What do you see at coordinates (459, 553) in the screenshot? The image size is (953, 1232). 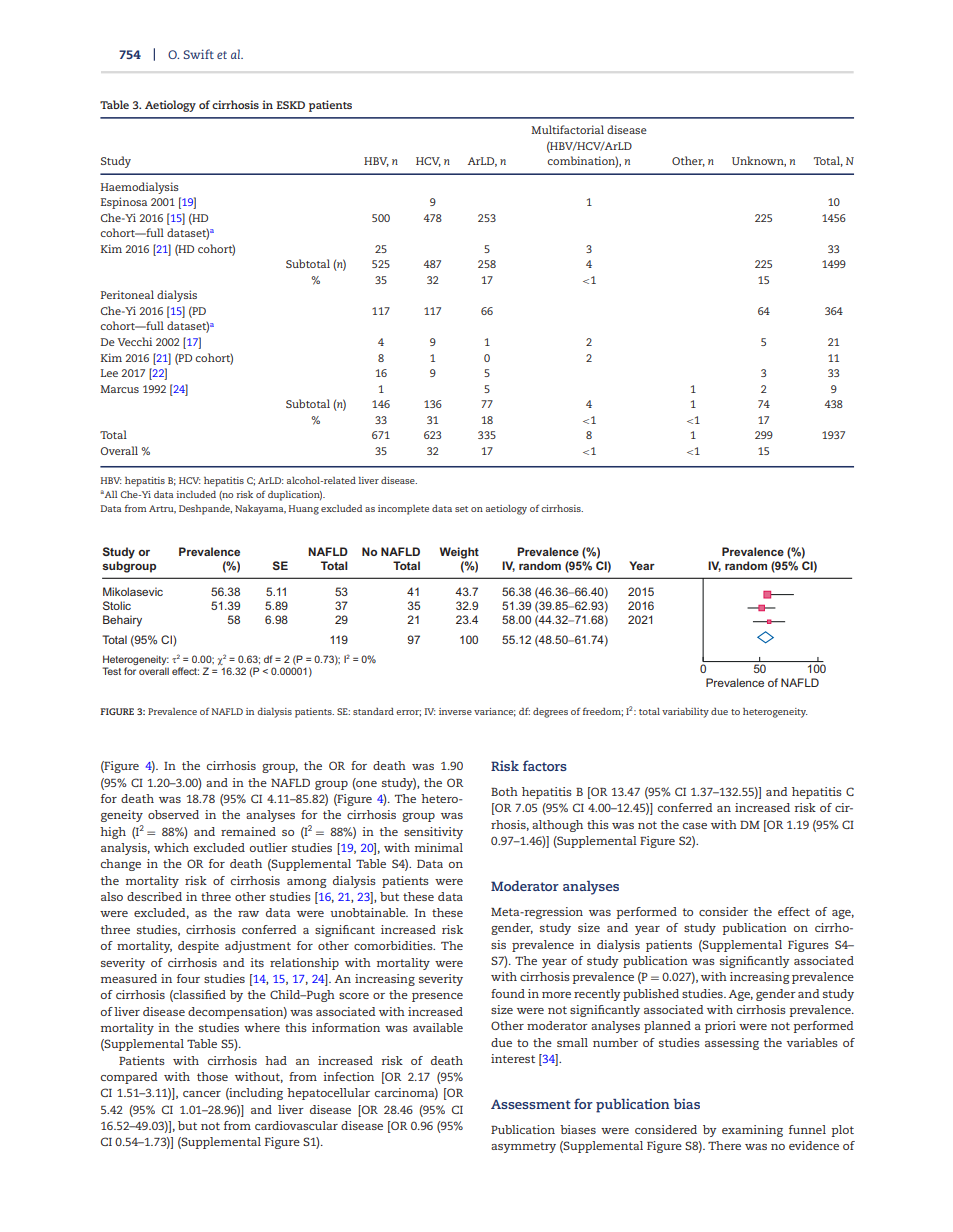 I see `Weight` at bounding box center [459, 553].
